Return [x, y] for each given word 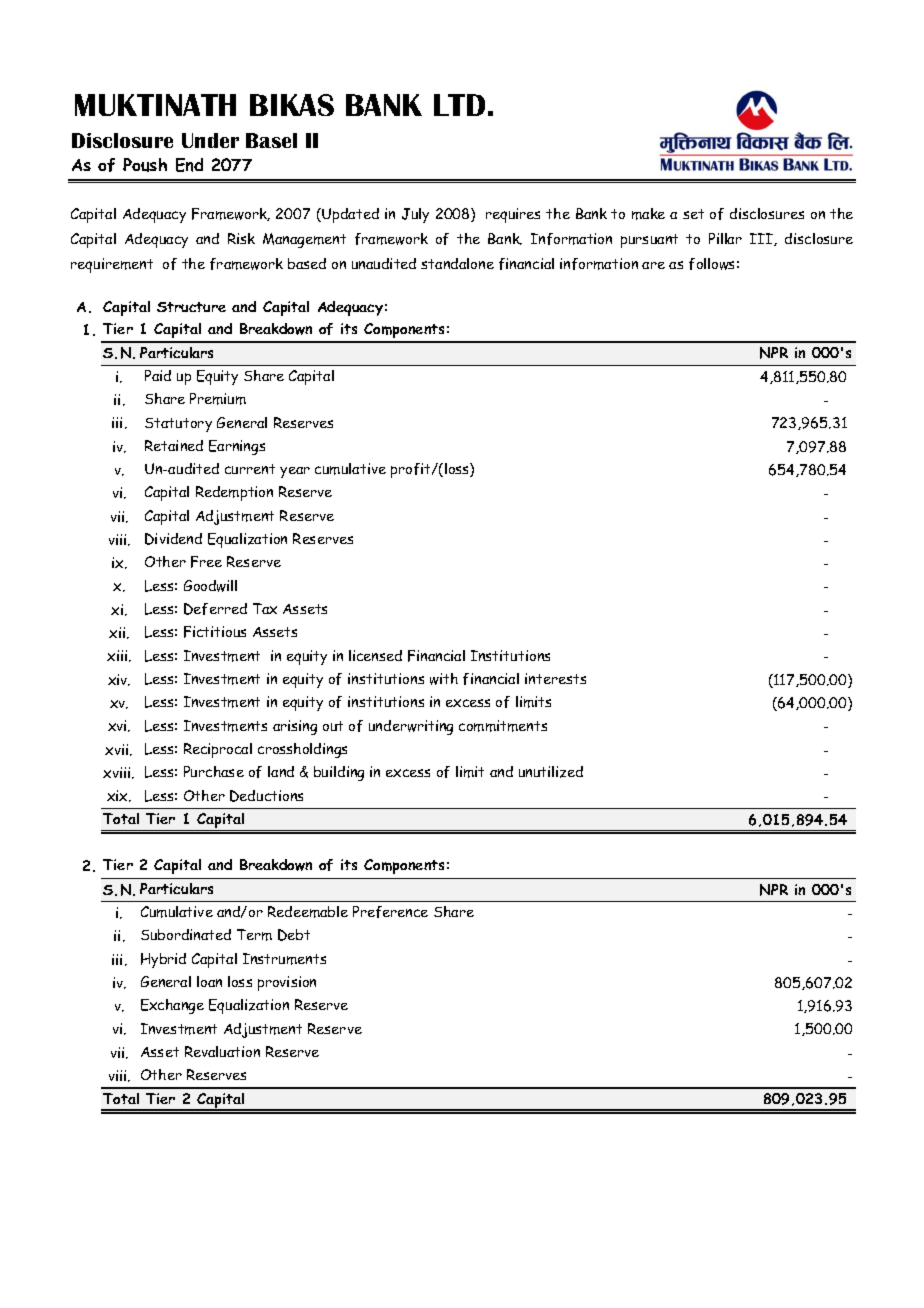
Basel [271, 140]
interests [555, 678]
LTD [459, 105]
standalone [457, 263]
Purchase [214, 771]
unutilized [551, 772]
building [339, 773]
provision [287, 983]
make [648, 214]
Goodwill [210, 586]
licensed [375, 655]
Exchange [172, 1006]
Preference [390, 912]
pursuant [649, 241]
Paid [158, 375]
